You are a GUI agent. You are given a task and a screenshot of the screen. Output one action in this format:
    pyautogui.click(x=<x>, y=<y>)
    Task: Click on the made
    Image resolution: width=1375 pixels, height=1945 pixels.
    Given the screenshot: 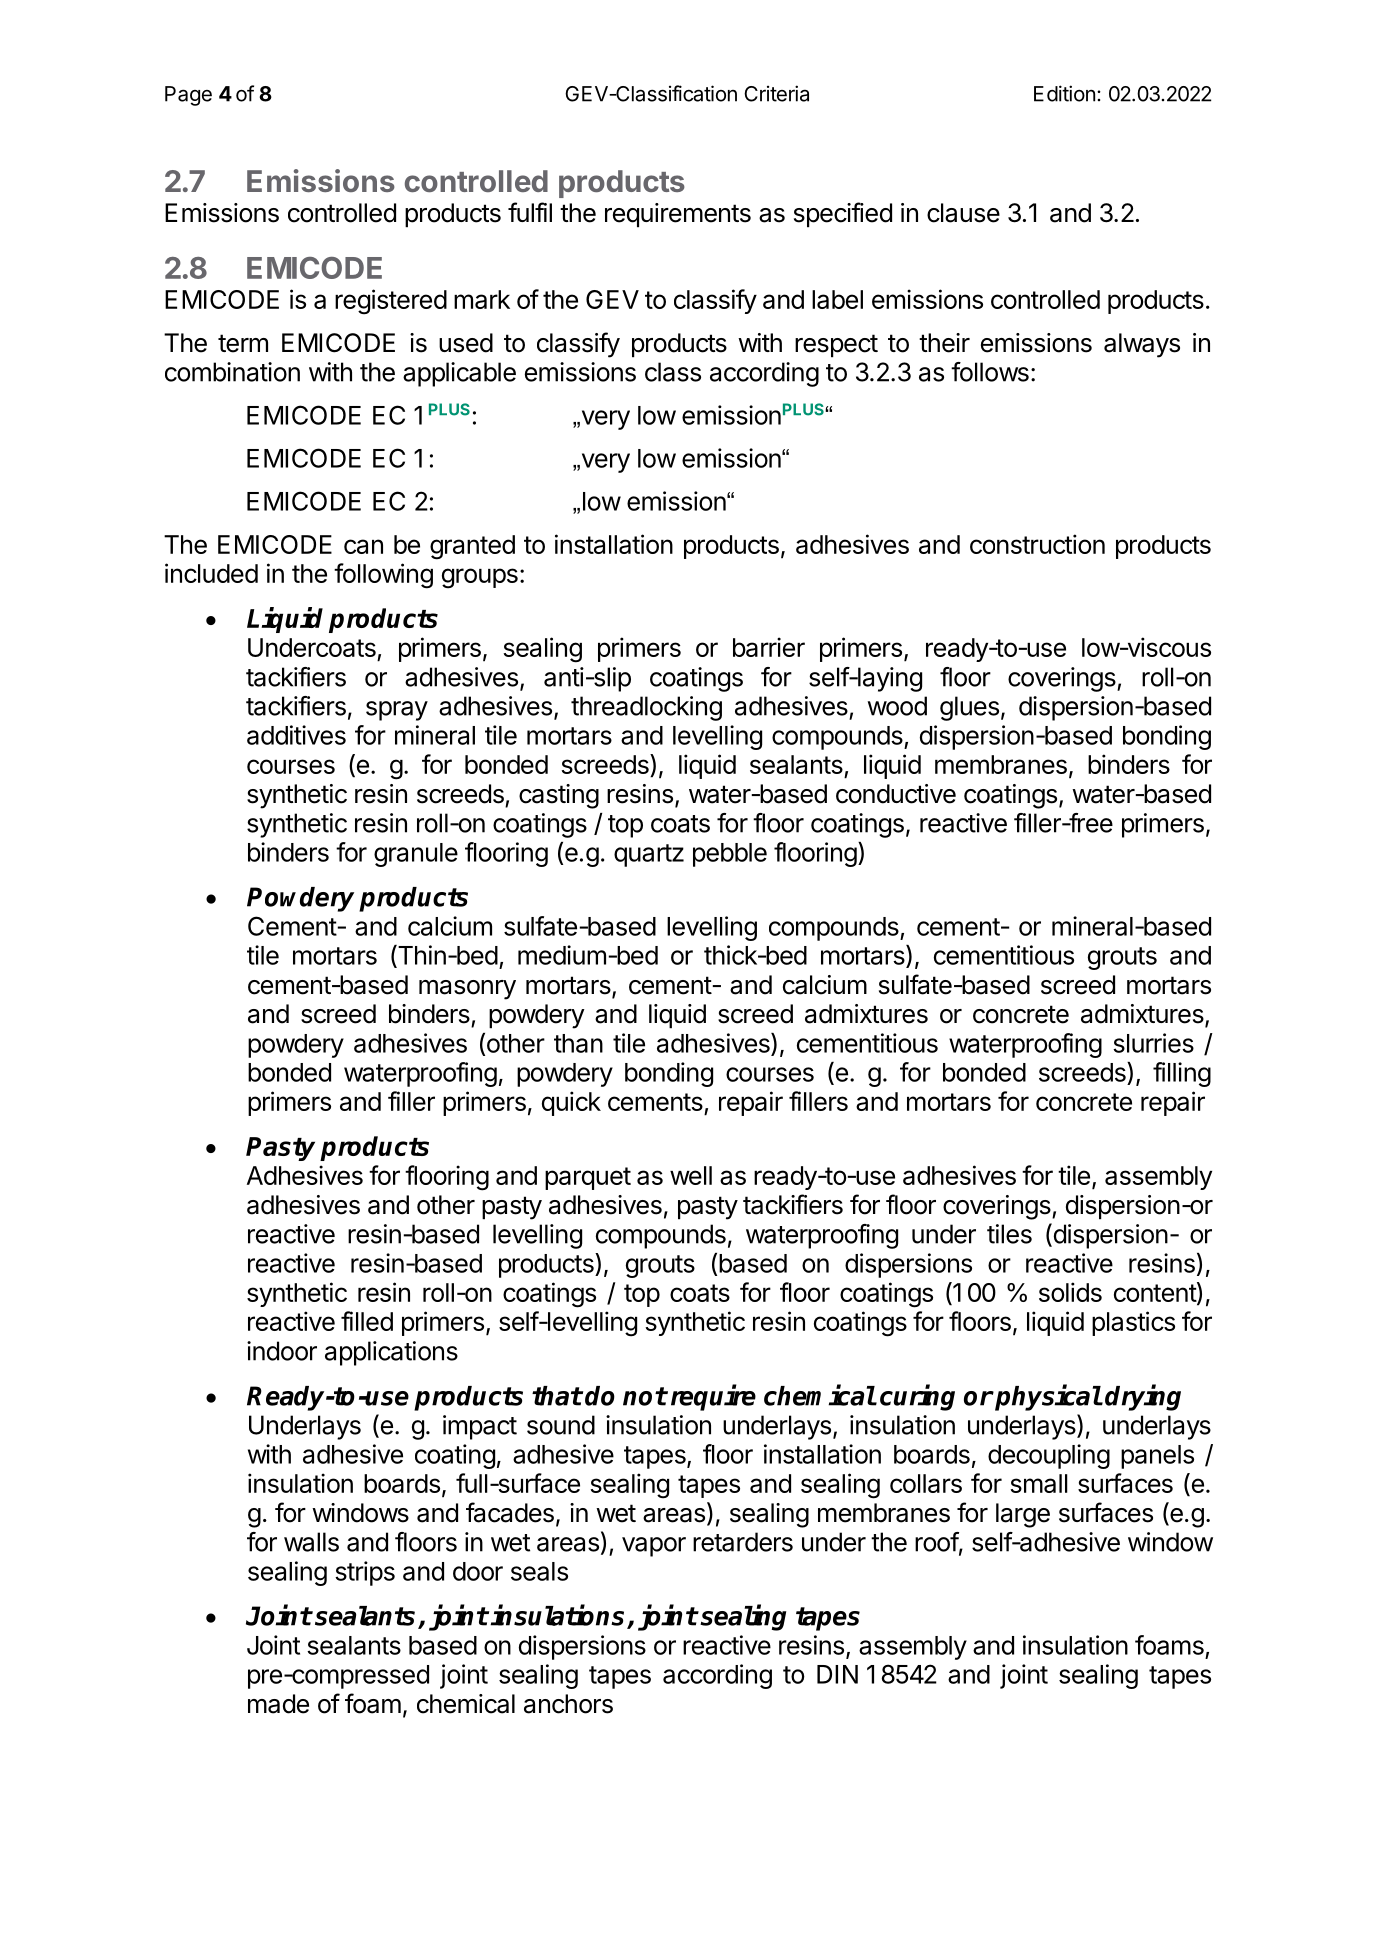 What is the action you would take?
    pyautogui.click(x=278, y=1704)
